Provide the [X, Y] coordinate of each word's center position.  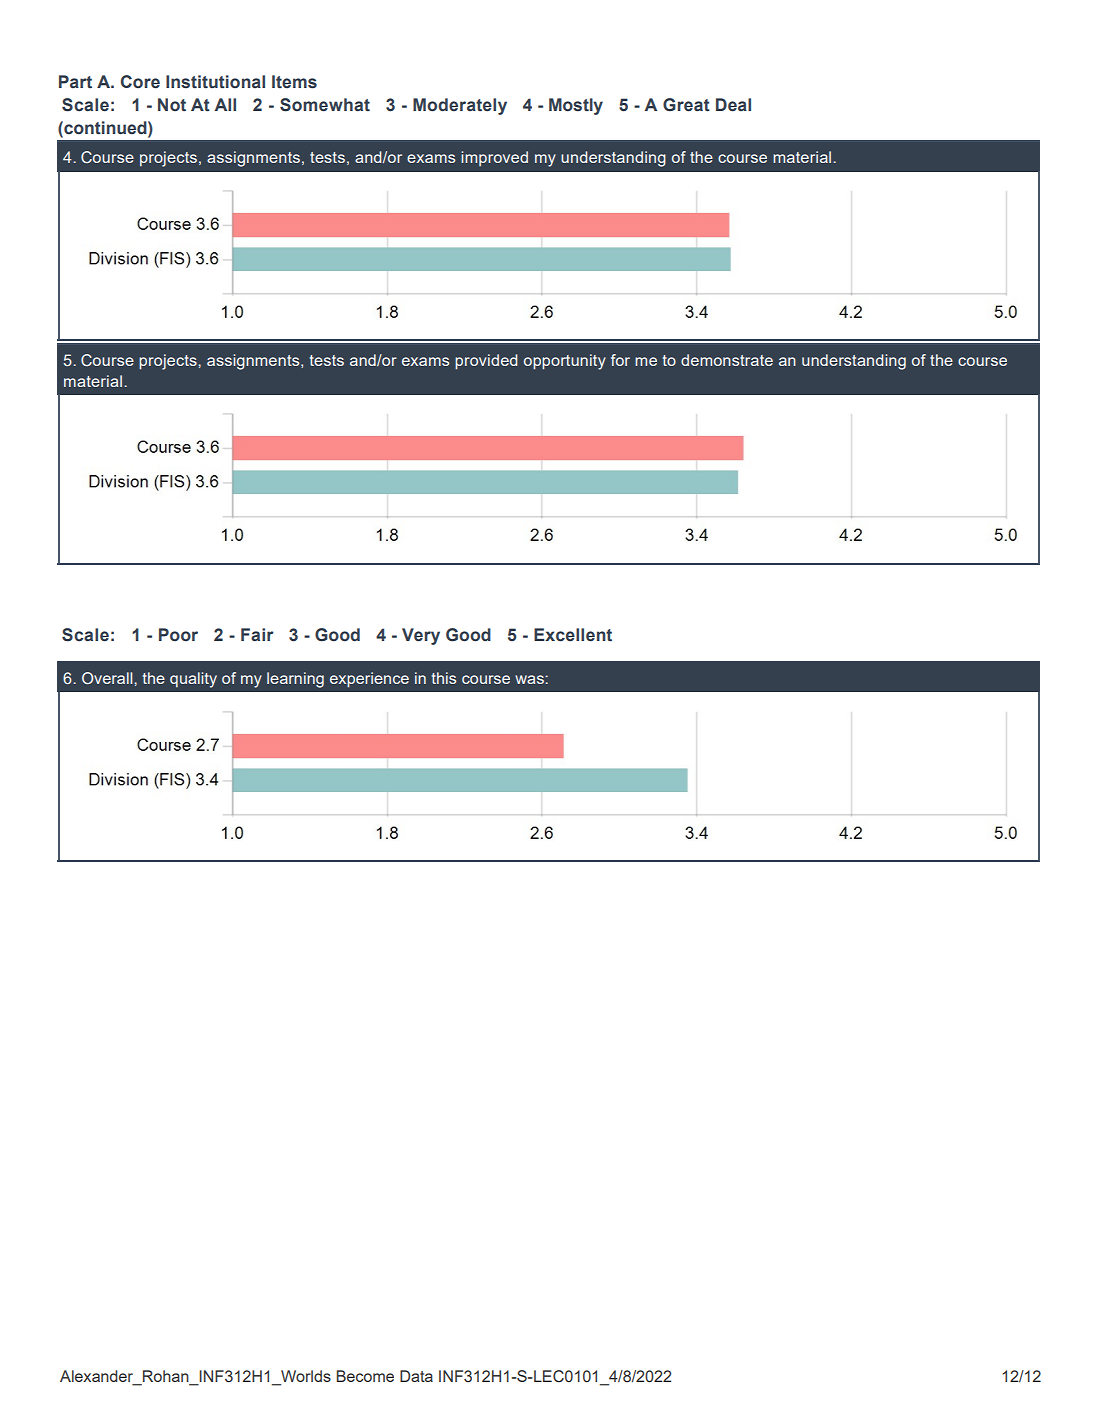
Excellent [573, 635]
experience [369, 680]
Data [416, 1376]
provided [486, 362]
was [530, 679]
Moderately [460, 106]
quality [193, 680]
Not [172, 104]
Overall [108, 678]
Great [686, 105]
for [620, 360]
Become [365, 1376]
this [444, 678]
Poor [178, 635]
